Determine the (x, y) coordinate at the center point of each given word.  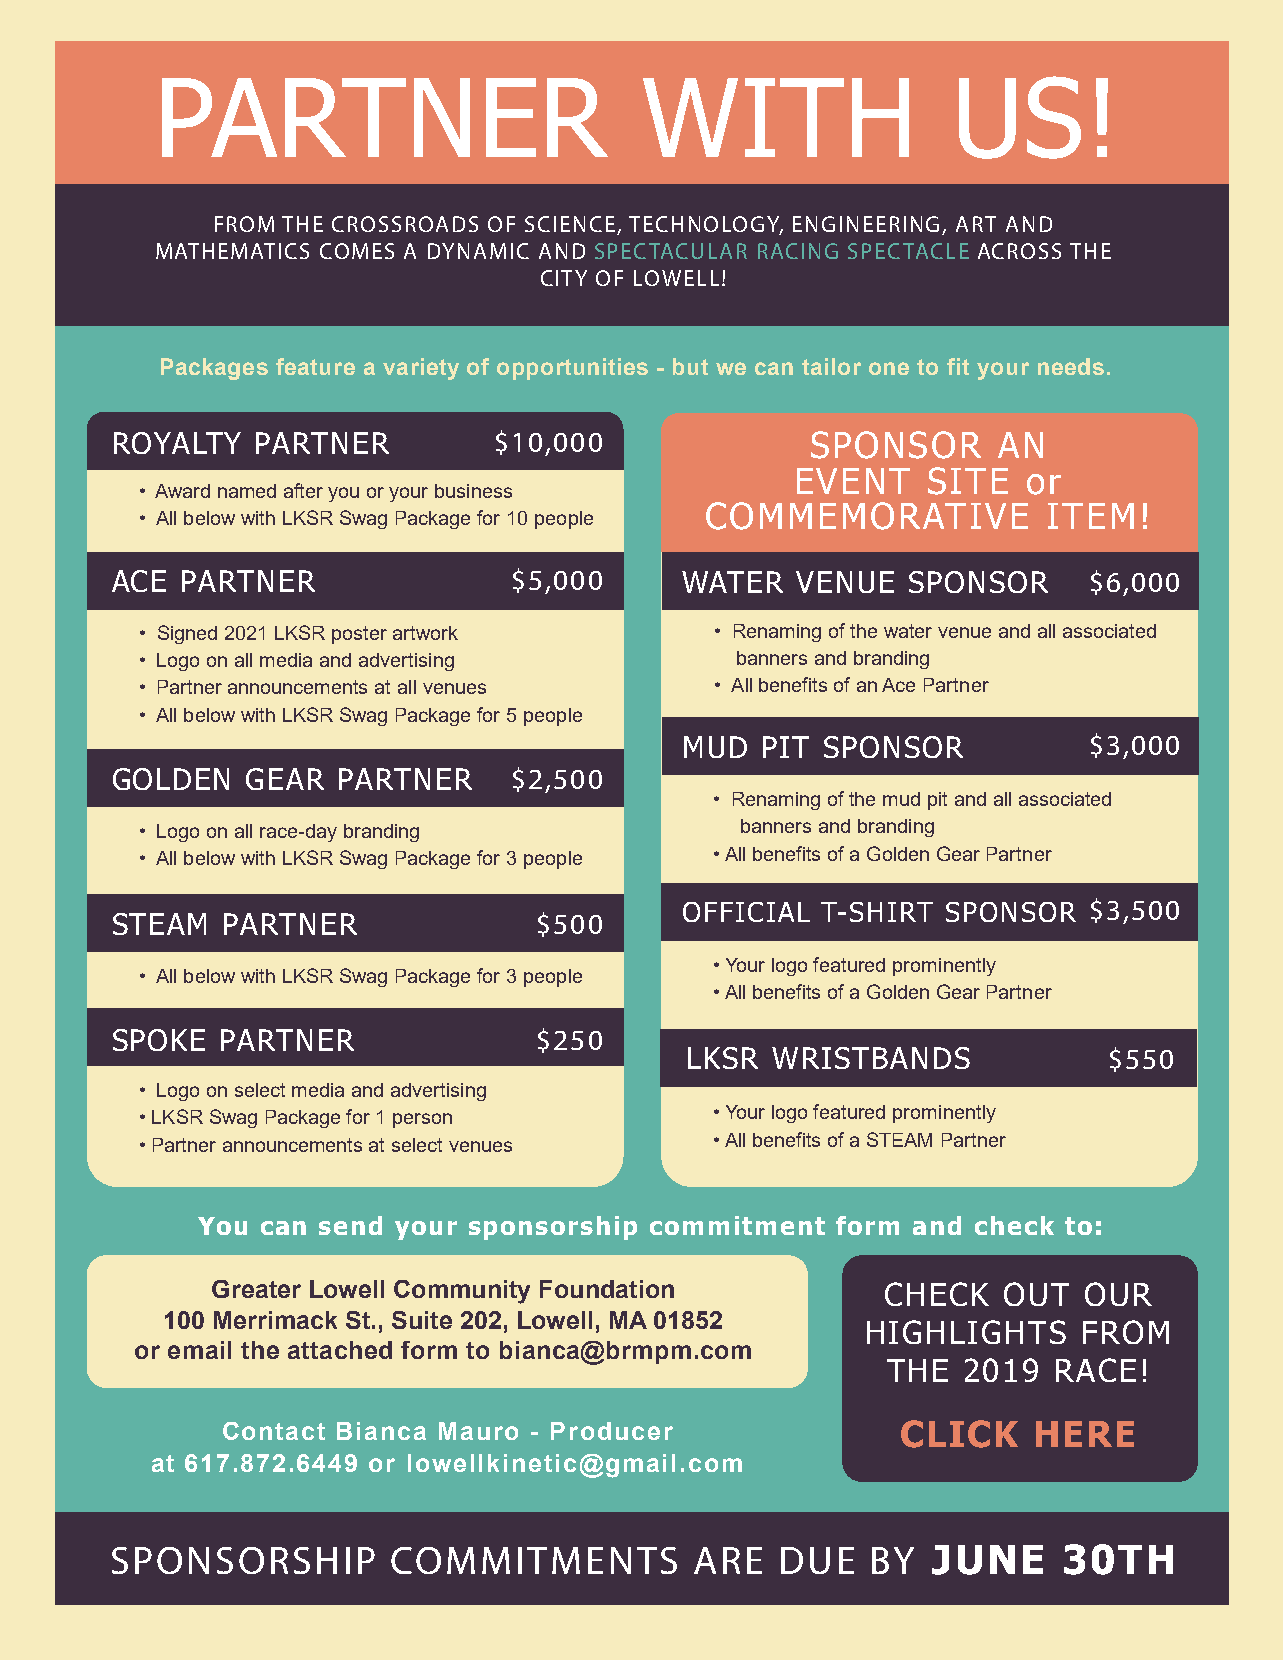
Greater (256, 1289)
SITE (968, 481)
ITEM (1091, 516)
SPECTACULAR (671, 251)
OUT (1036, 1294)
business (473, 491)
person (422, 1120)
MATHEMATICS (232, 251)
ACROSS (1019, 251)
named (247, 491)
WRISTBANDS (871, 1058)
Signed (187, 634)
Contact (274, 1431)
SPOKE (159, 1040)
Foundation (607, 1289)
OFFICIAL (746, 912)
